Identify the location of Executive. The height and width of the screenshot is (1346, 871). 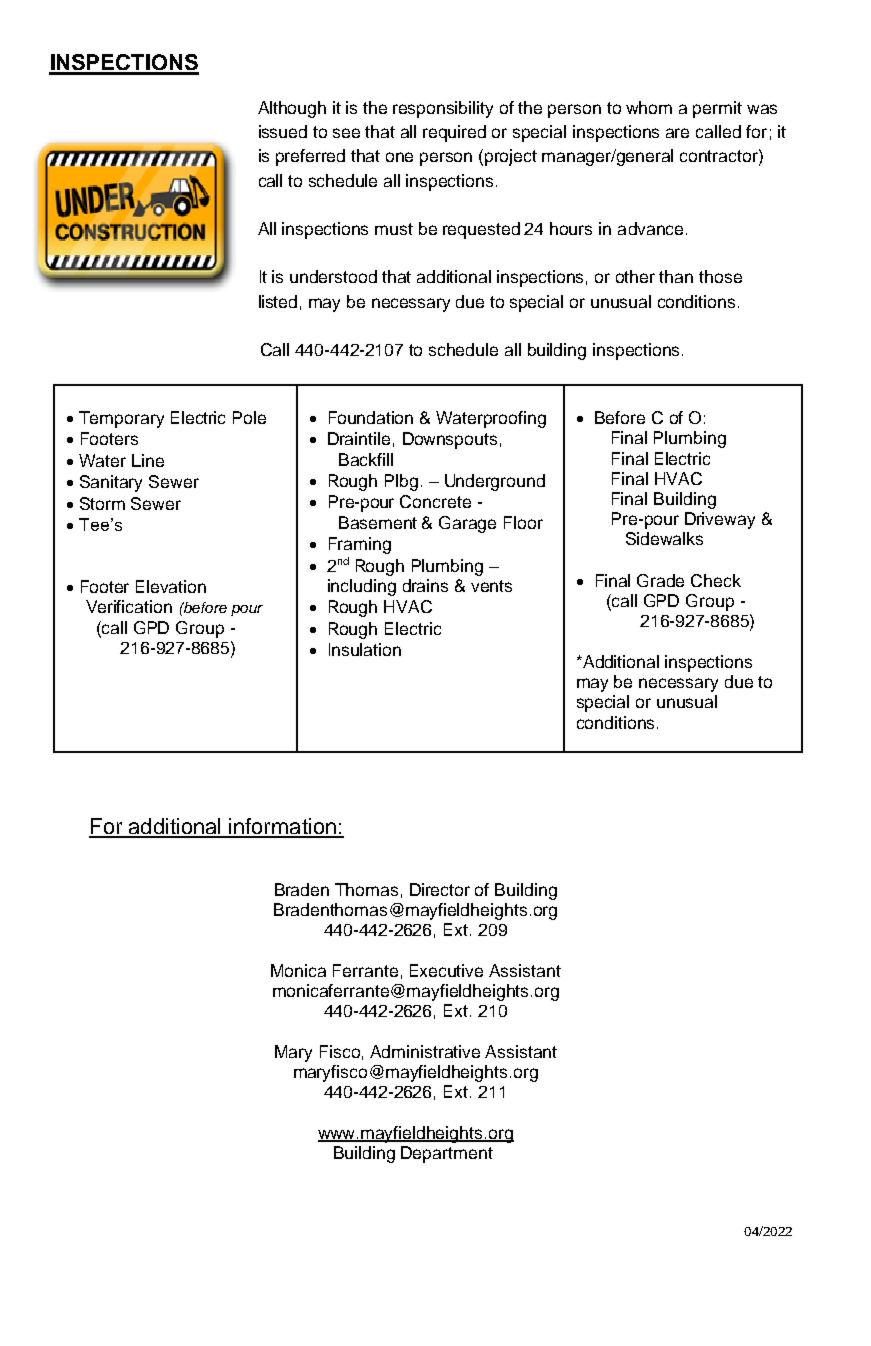
(446, 970).
